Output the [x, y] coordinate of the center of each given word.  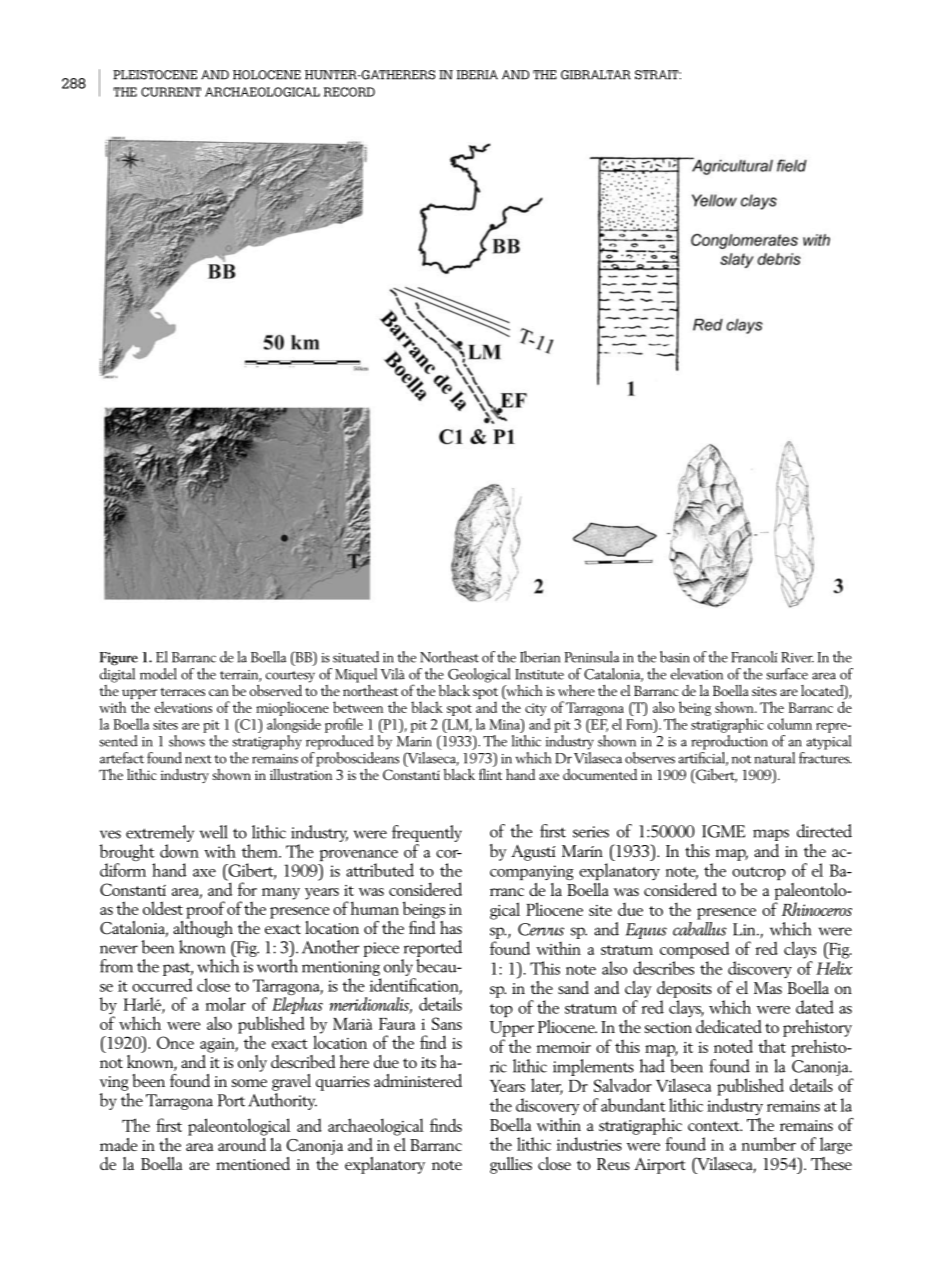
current [171, 92]
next [198, 759]
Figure [118, 659]
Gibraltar [596, 75]
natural [774, 758]
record [349, 92]
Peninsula [591, 657]
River [797, 657]
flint [490, 773]
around [242, 1143]
